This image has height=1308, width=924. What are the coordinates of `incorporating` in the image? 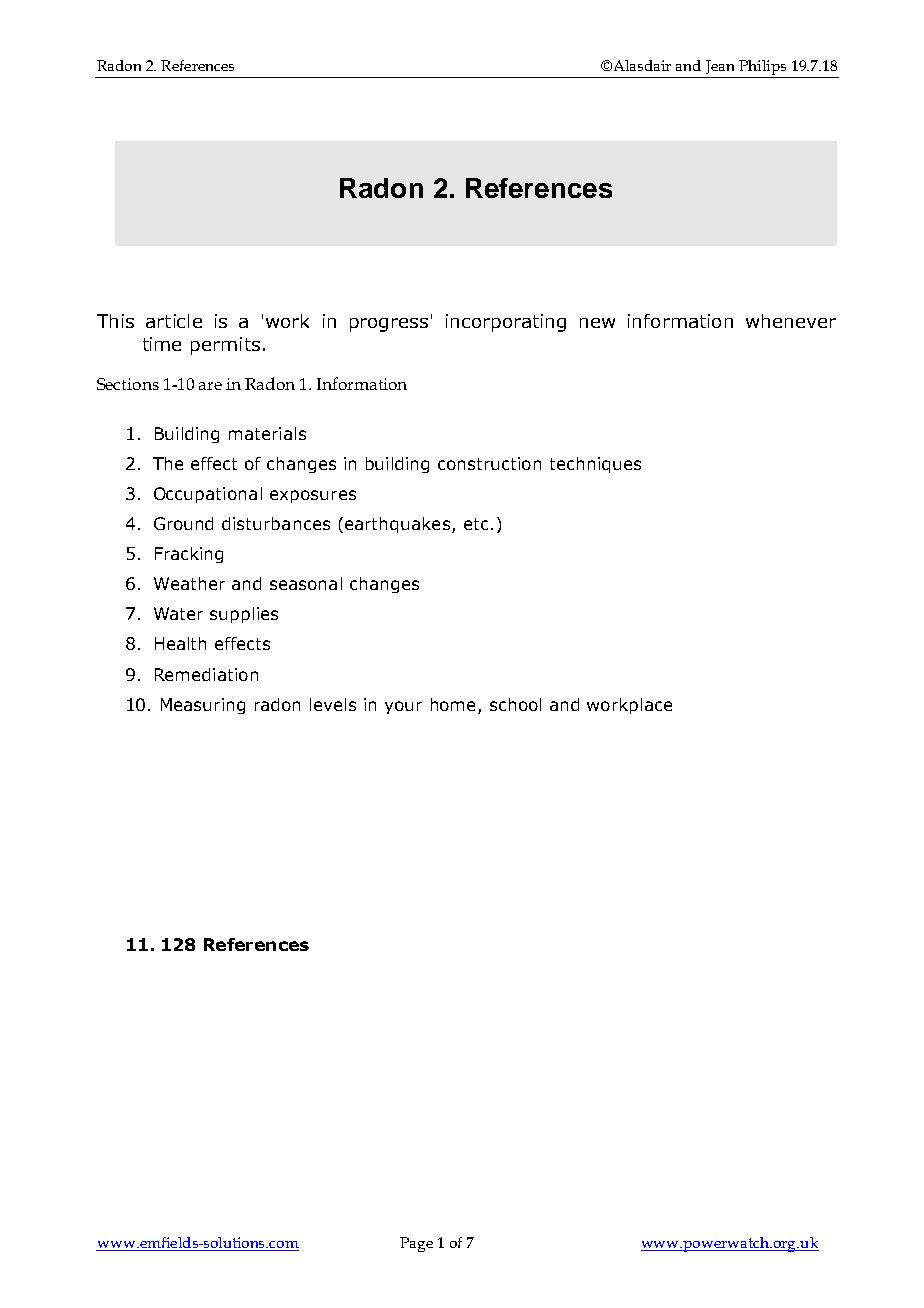 It's located at (506, 323).
